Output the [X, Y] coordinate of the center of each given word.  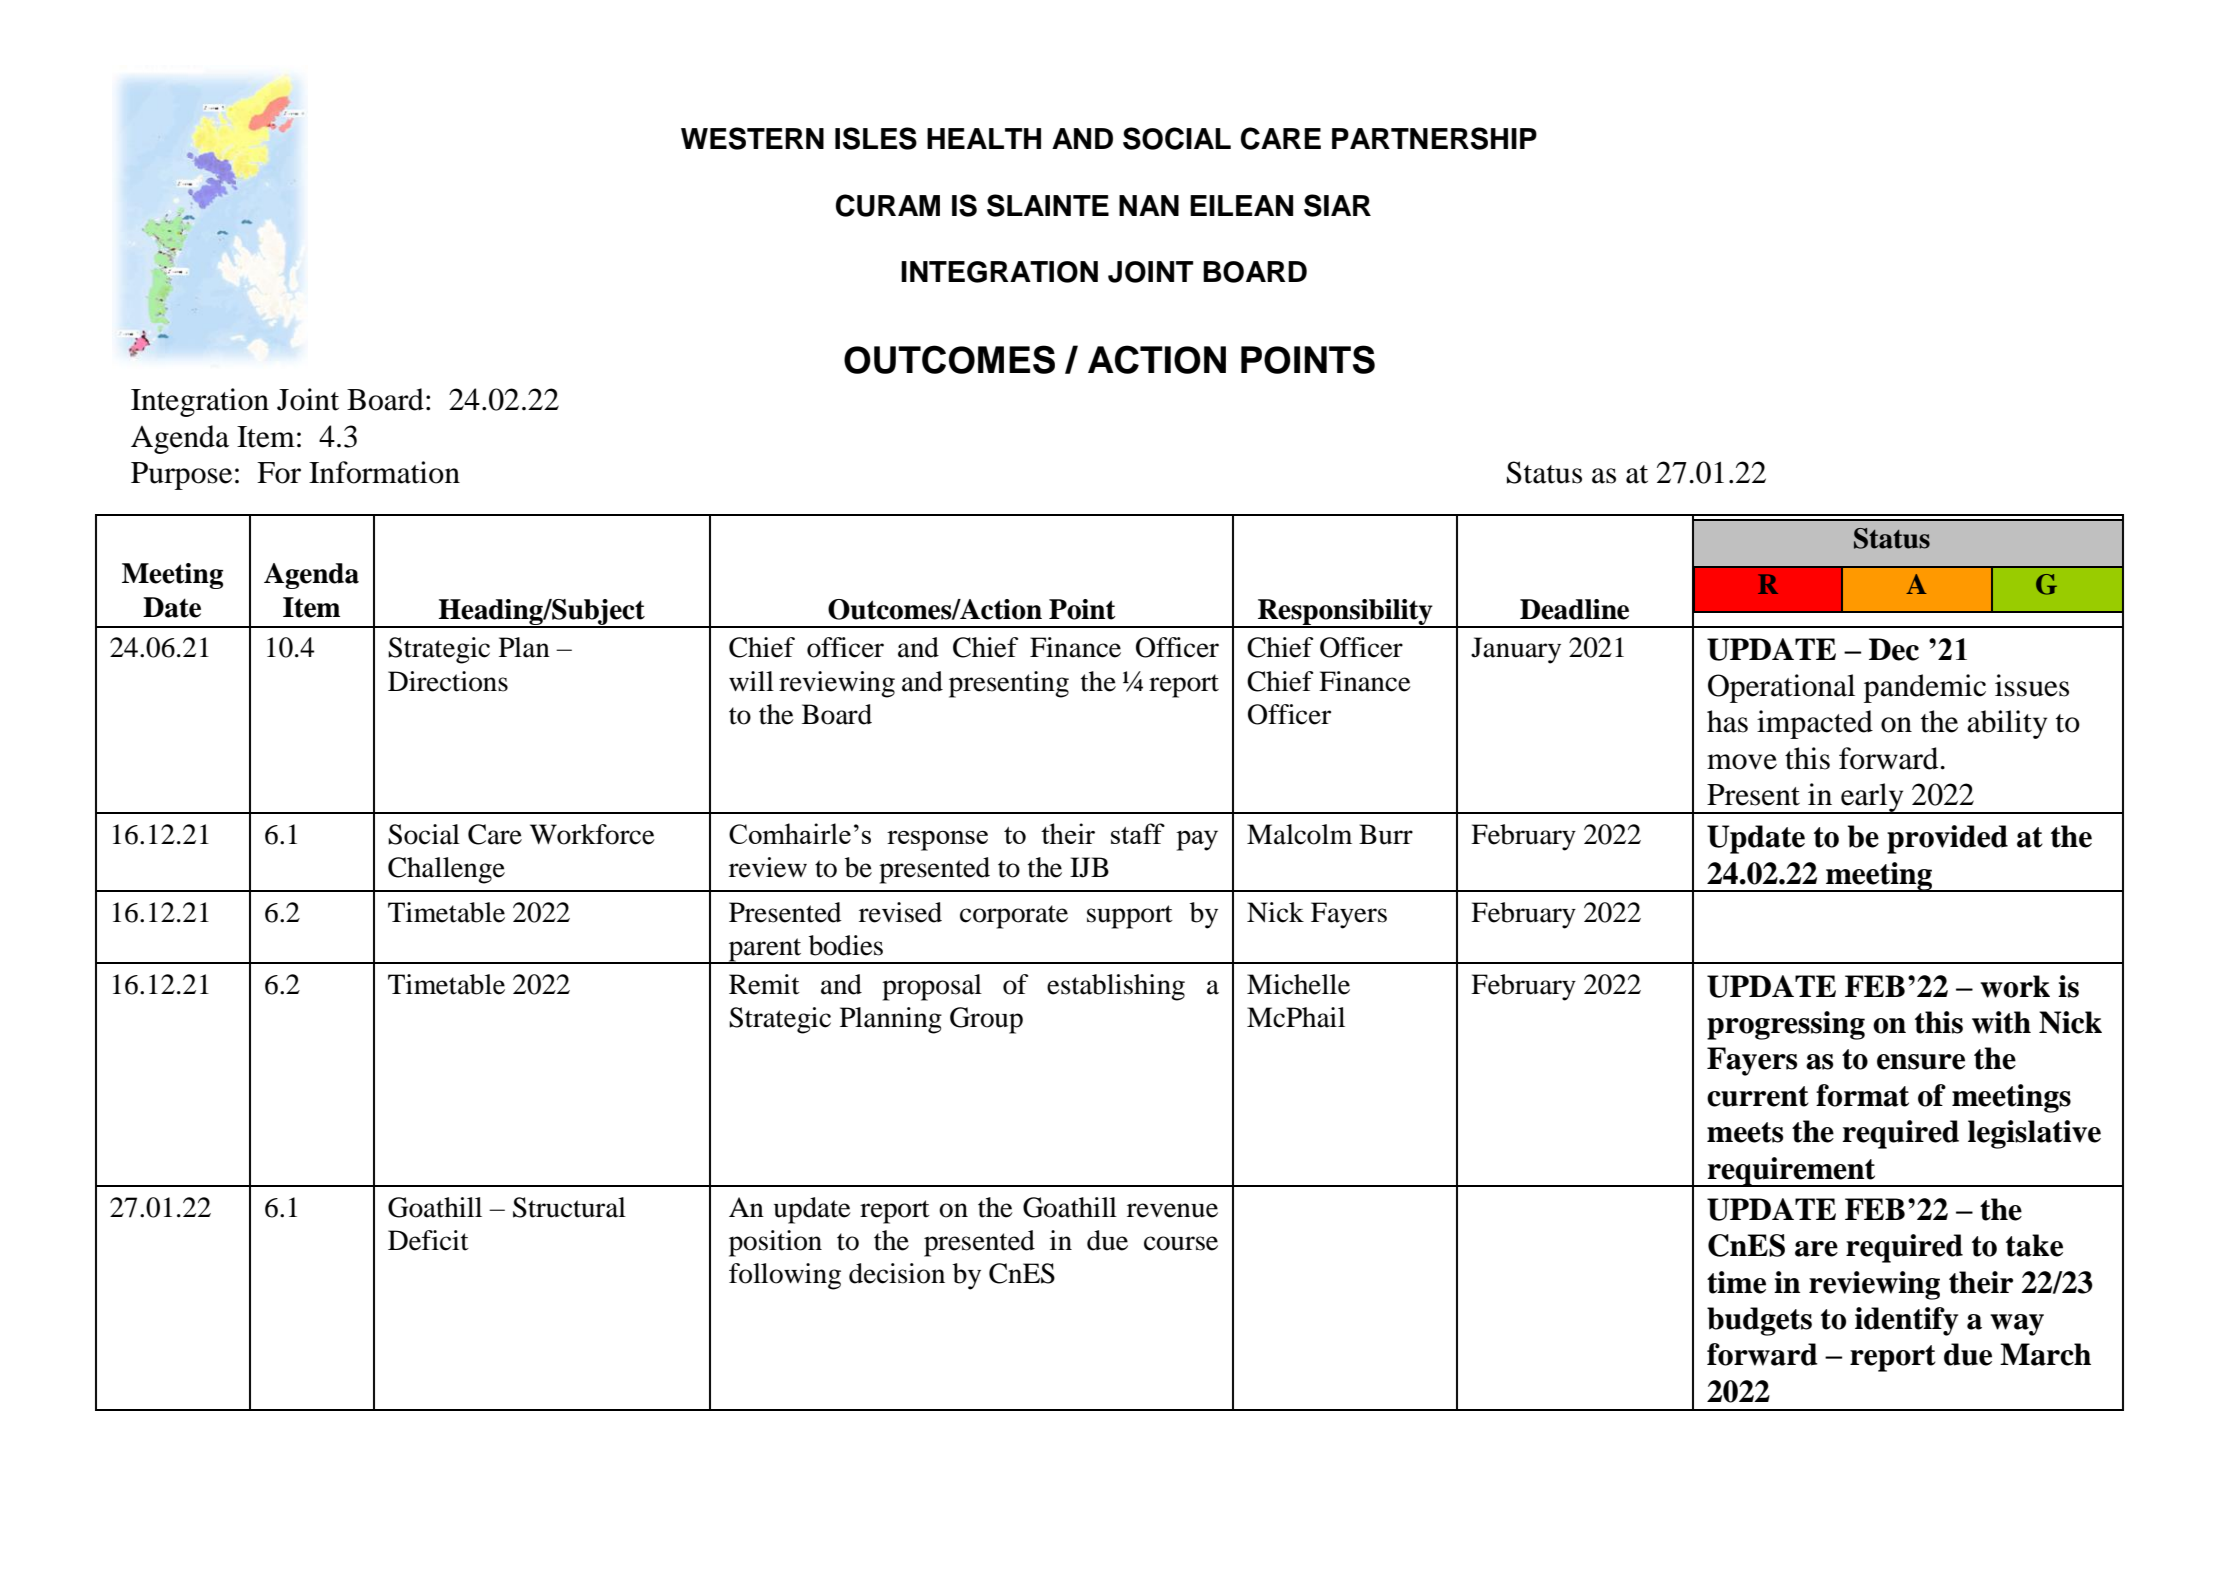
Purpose [181, 476]
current [1758, 1096]
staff [1138, 833]
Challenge [446, 870]
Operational [1781, 688]
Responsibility [1345, 613]
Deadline [1574, 609]
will [751, 681]
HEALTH [984, 138]
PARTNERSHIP [1434, 138]
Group [986, 1020]
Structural [569, 1207]
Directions [448, 681]
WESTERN [752, 138]
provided [1947, 839]
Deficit [428, 1240]
